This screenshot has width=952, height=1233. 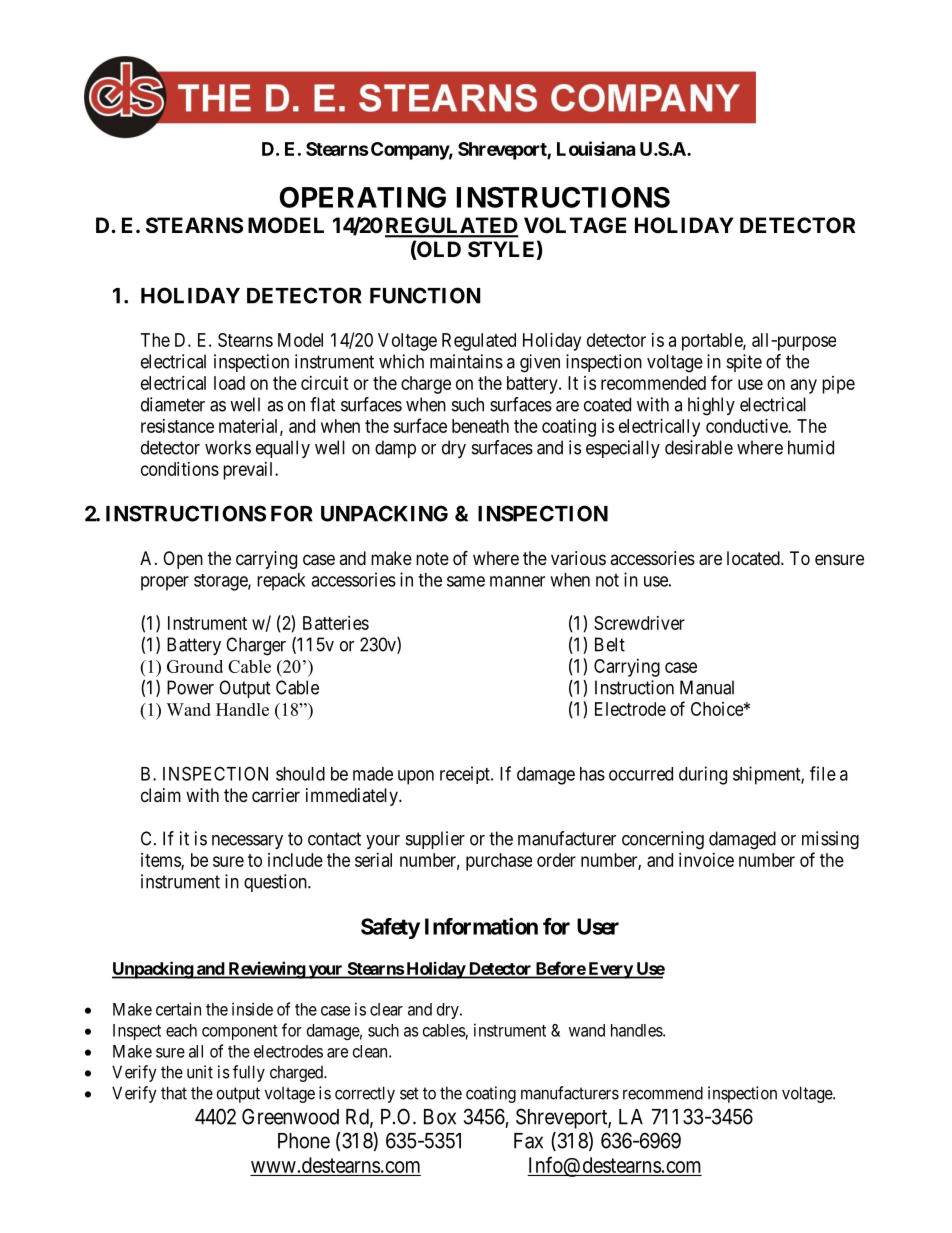 What do you see at coordinates (596, 148) in the screenshot?
I see `Louisiana` at bounding box center [596, 148].
